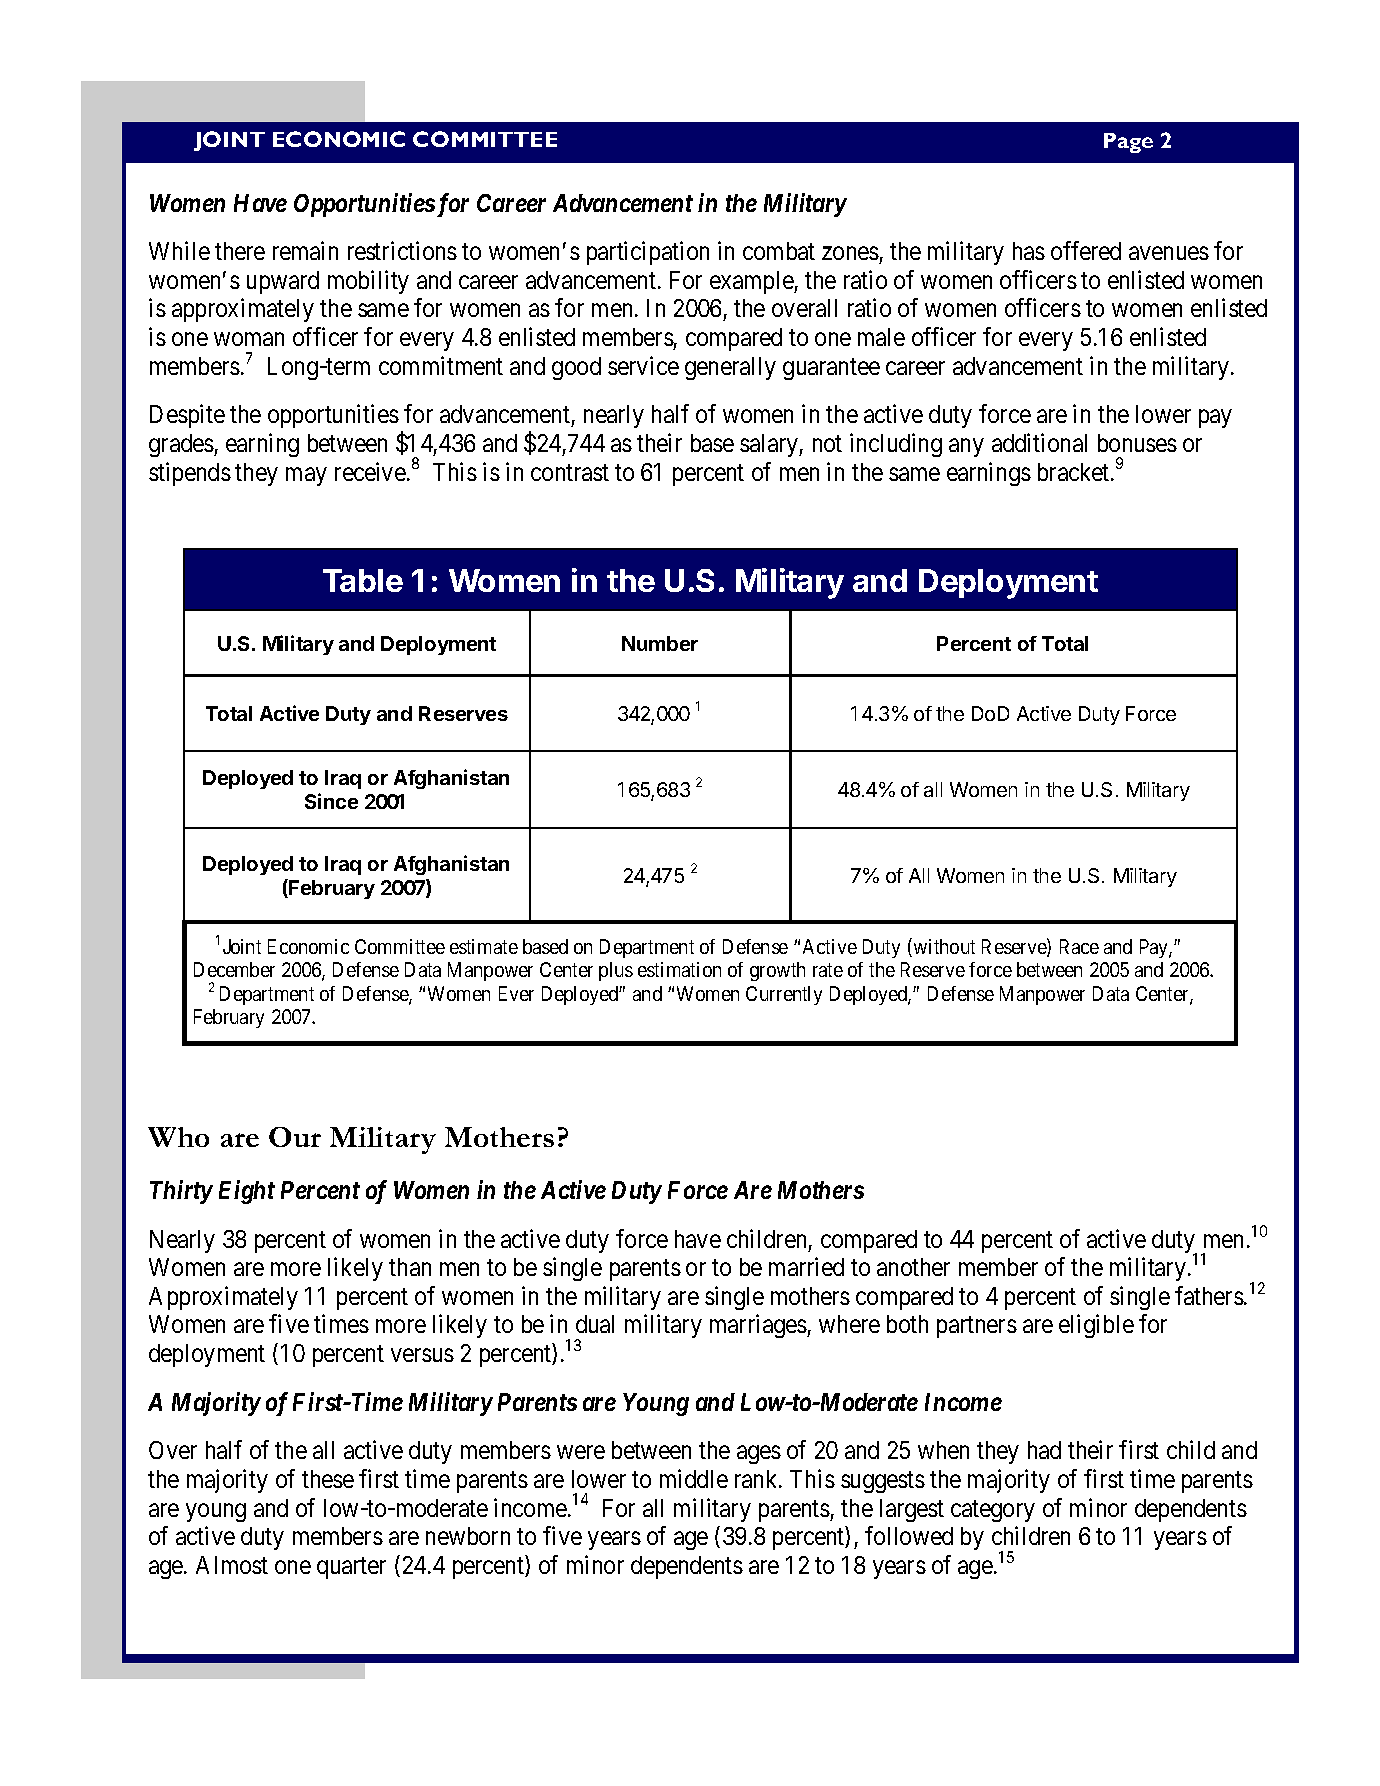  What do you see at coordinates (1029, 251) in the screenshot?
I see `has` at bounding box center [1029, 251].
